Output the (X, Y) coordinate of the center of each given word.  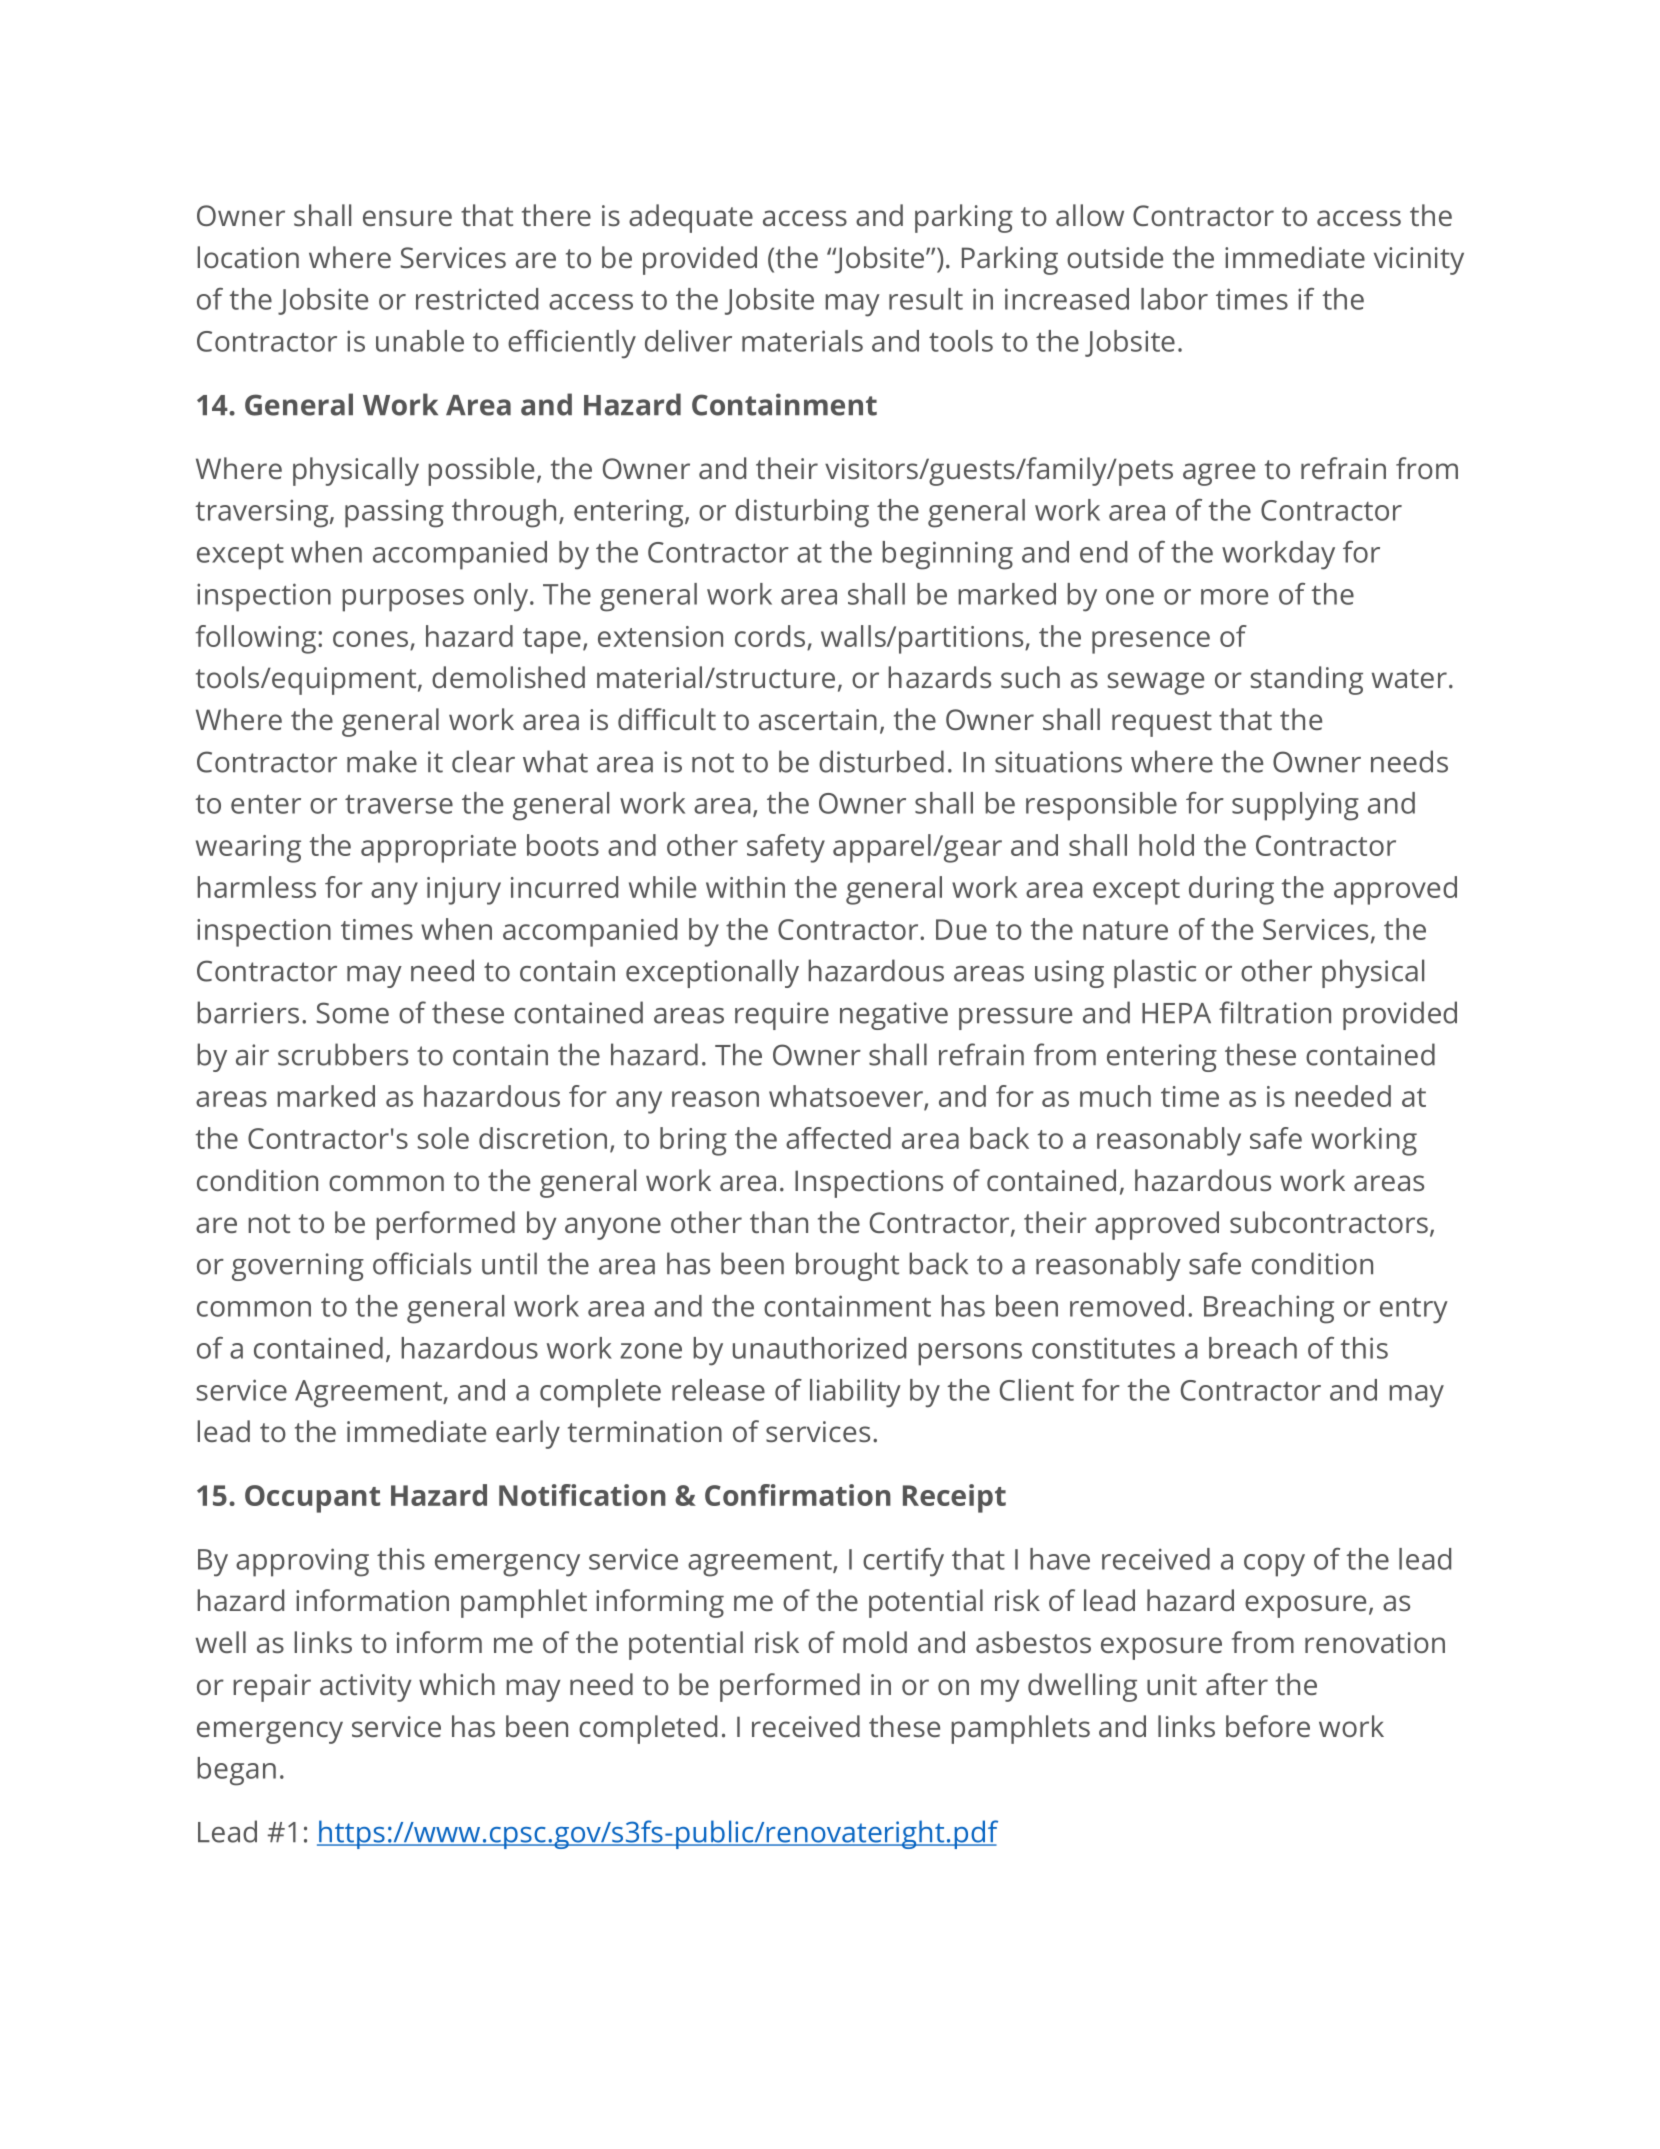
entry (1414, 1311)
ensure (407, 218)
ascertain (818, 719)
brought (847, 1266)
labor (1174, 299)
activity (366, 1688)
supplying (1295, 806)
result (926, 299)
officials (422, 1263)
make (382, 761)
